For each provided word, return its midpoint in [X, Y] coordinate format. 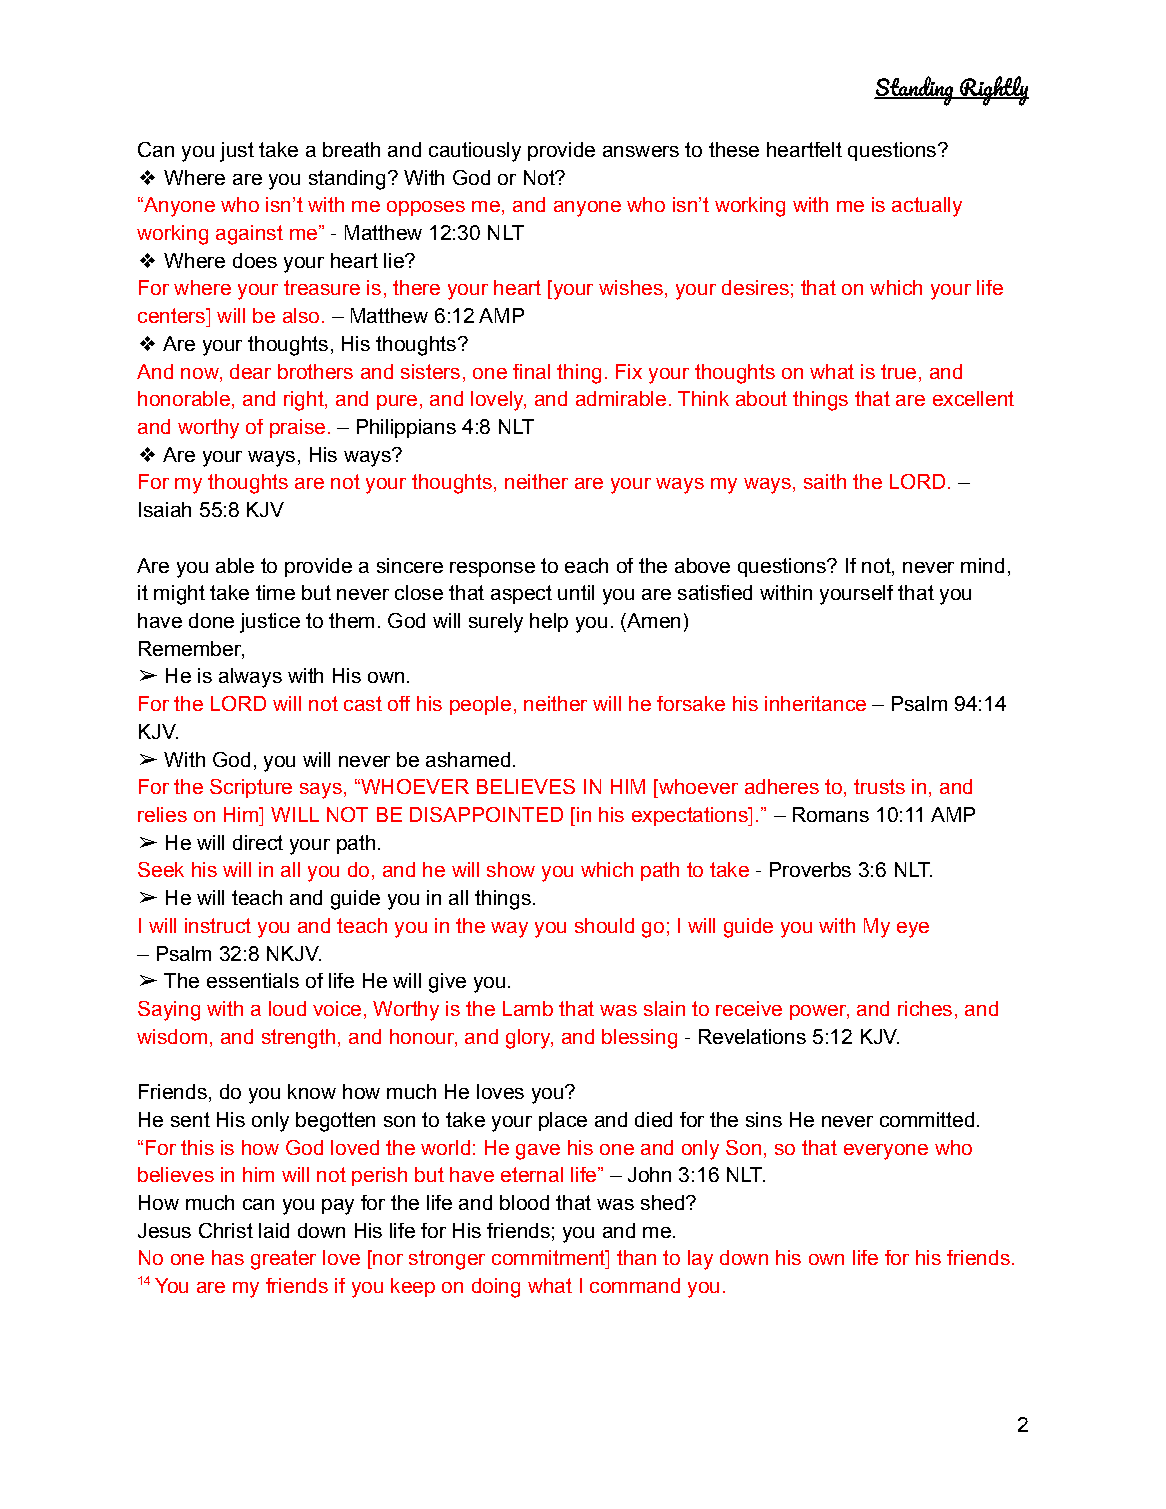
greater [283, 1260]
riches [925, 1008]
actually [927, 207]
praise [297, 428]
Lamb [528, 1008]
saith [825, 481]
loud [287, 1008]
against [249, 235]
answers [641, 151]
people [480, 705]
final [531, 371]
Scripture [251, 788]
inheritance [815, 703]
